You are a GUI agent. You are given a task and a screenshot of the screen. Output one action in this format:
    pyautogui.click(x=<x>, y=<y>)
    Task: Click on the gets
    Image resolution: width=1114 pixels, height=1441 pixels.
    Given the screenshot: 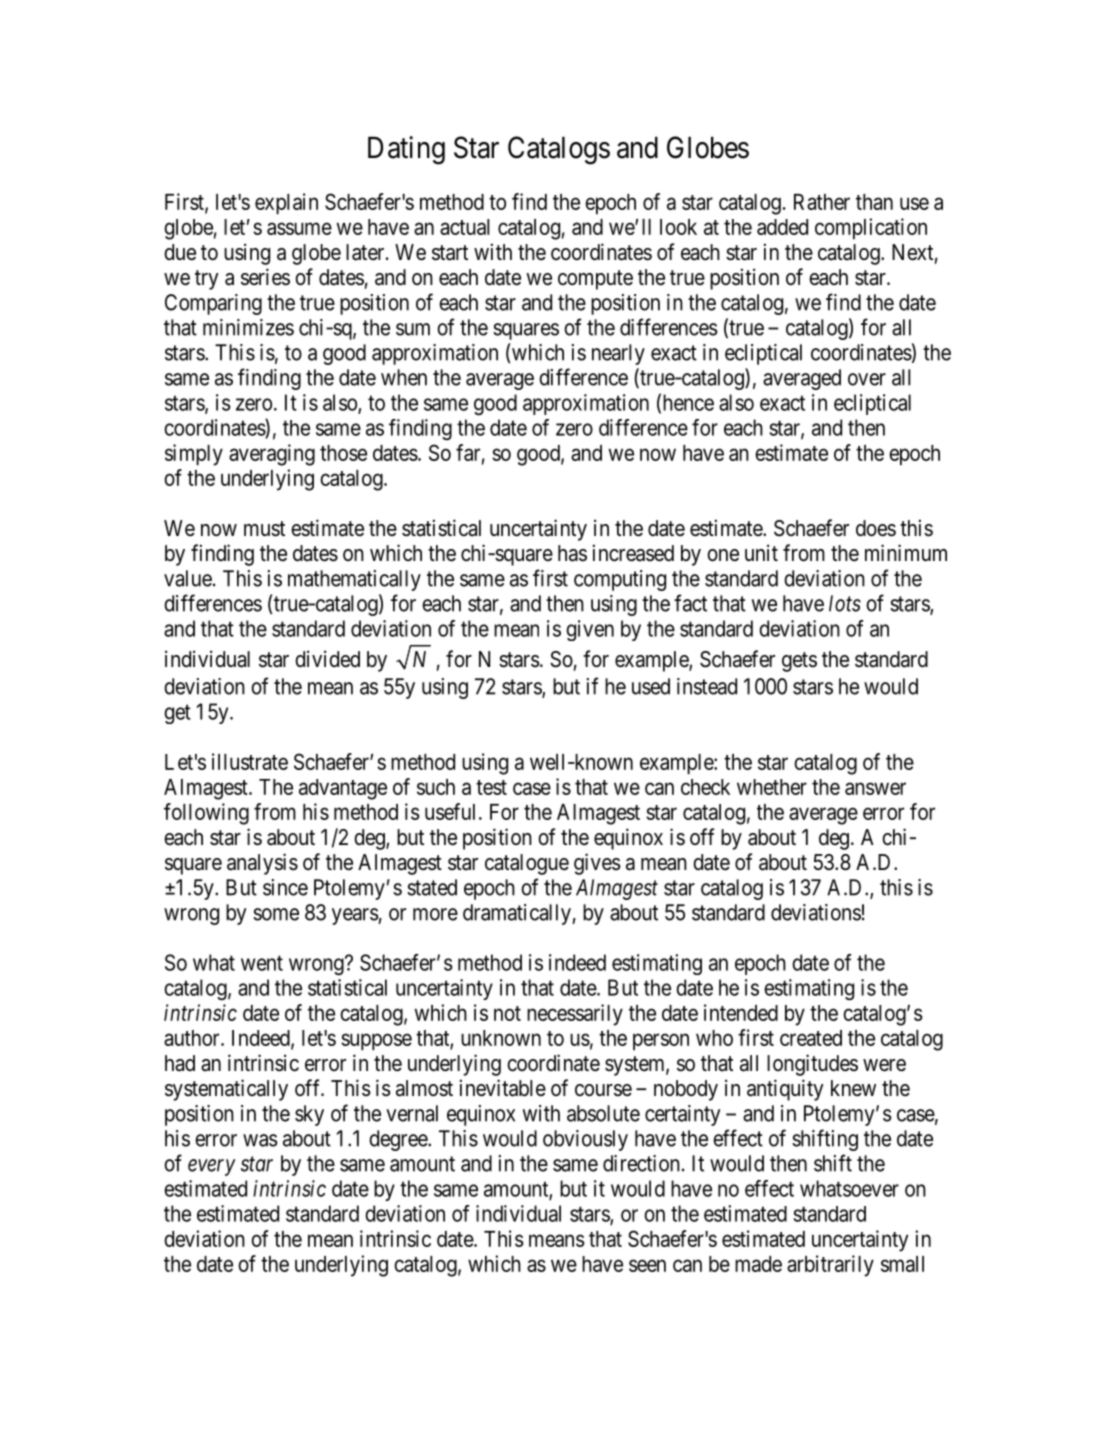 What is the action you would take?
    pyautogui.click(x=799, y=662)
